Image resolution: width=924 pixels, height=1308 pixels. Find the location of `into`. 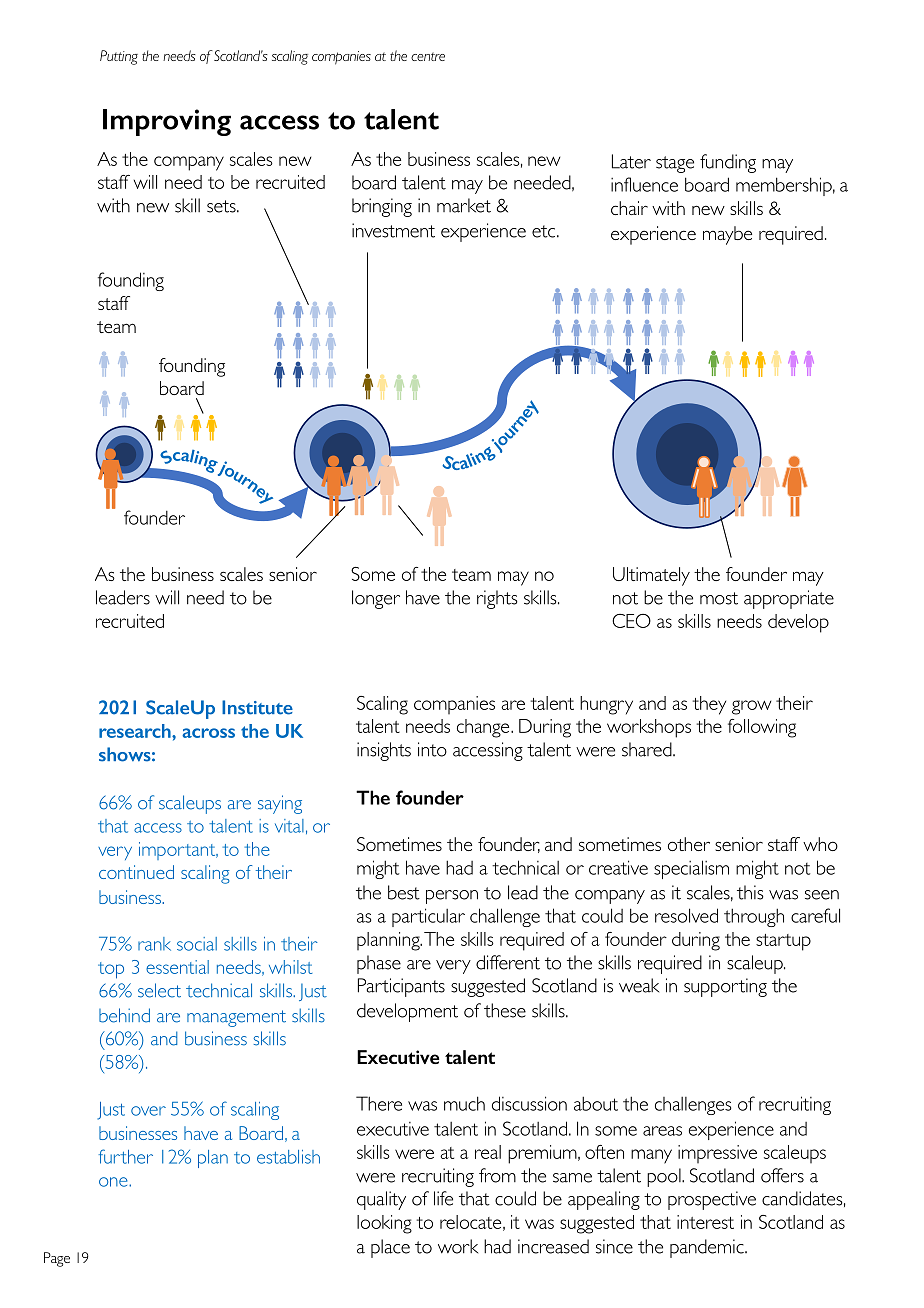

into is located at coordinates (432, 749).
